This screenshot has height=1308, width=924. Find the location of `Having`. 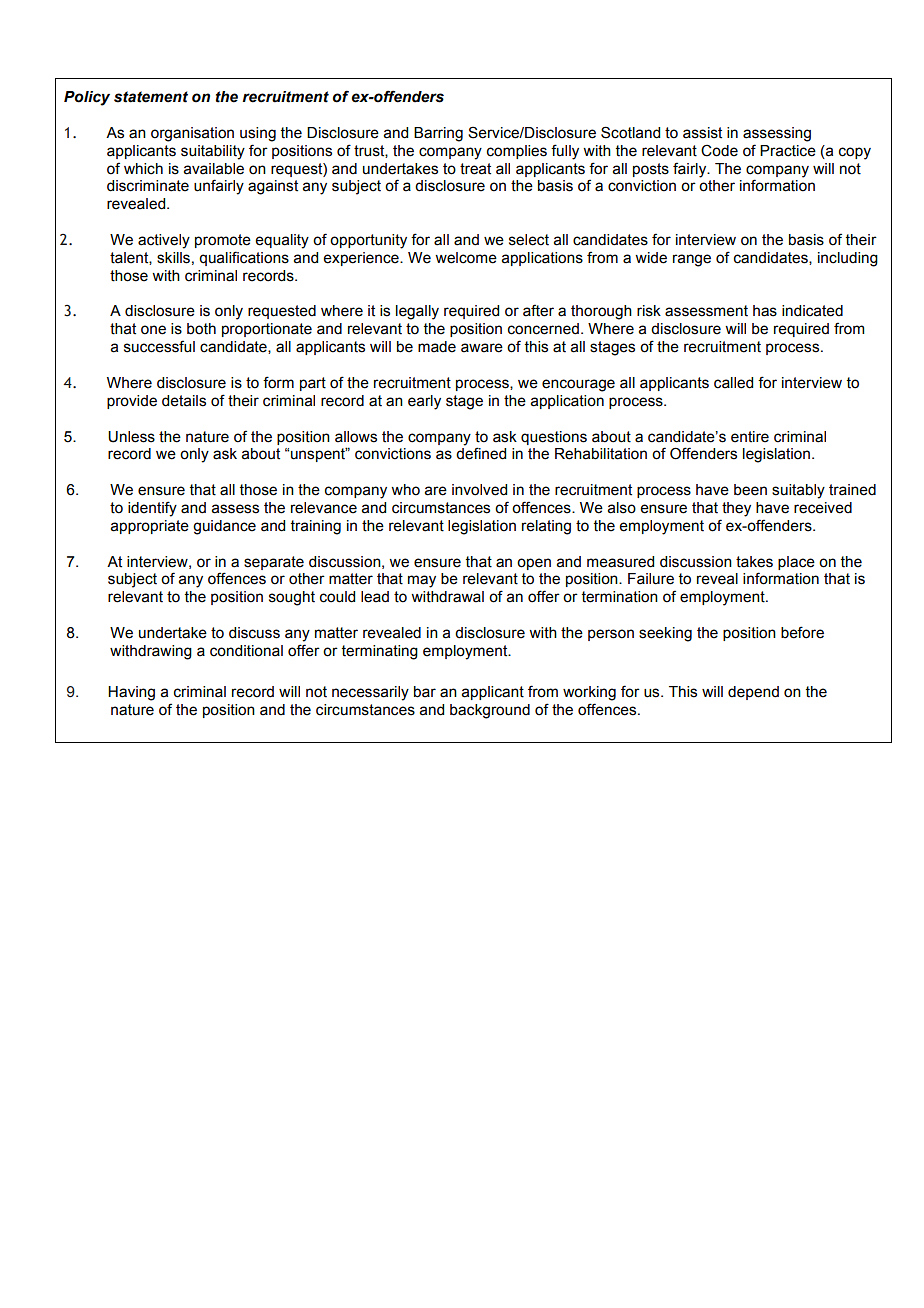

Having is located at coordinates (131, 693).
